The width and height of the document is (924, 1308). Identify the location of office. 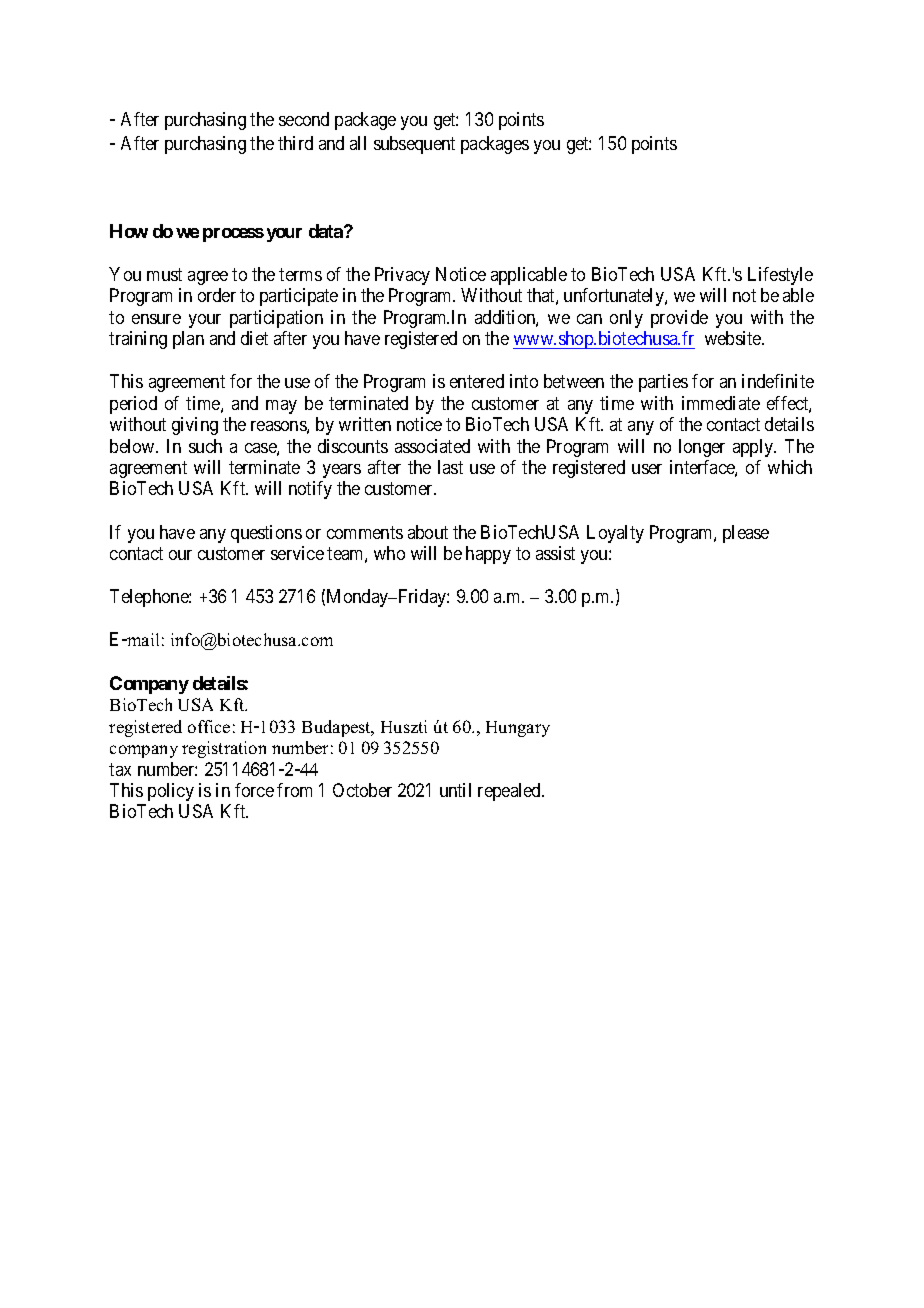
(209, 726).
